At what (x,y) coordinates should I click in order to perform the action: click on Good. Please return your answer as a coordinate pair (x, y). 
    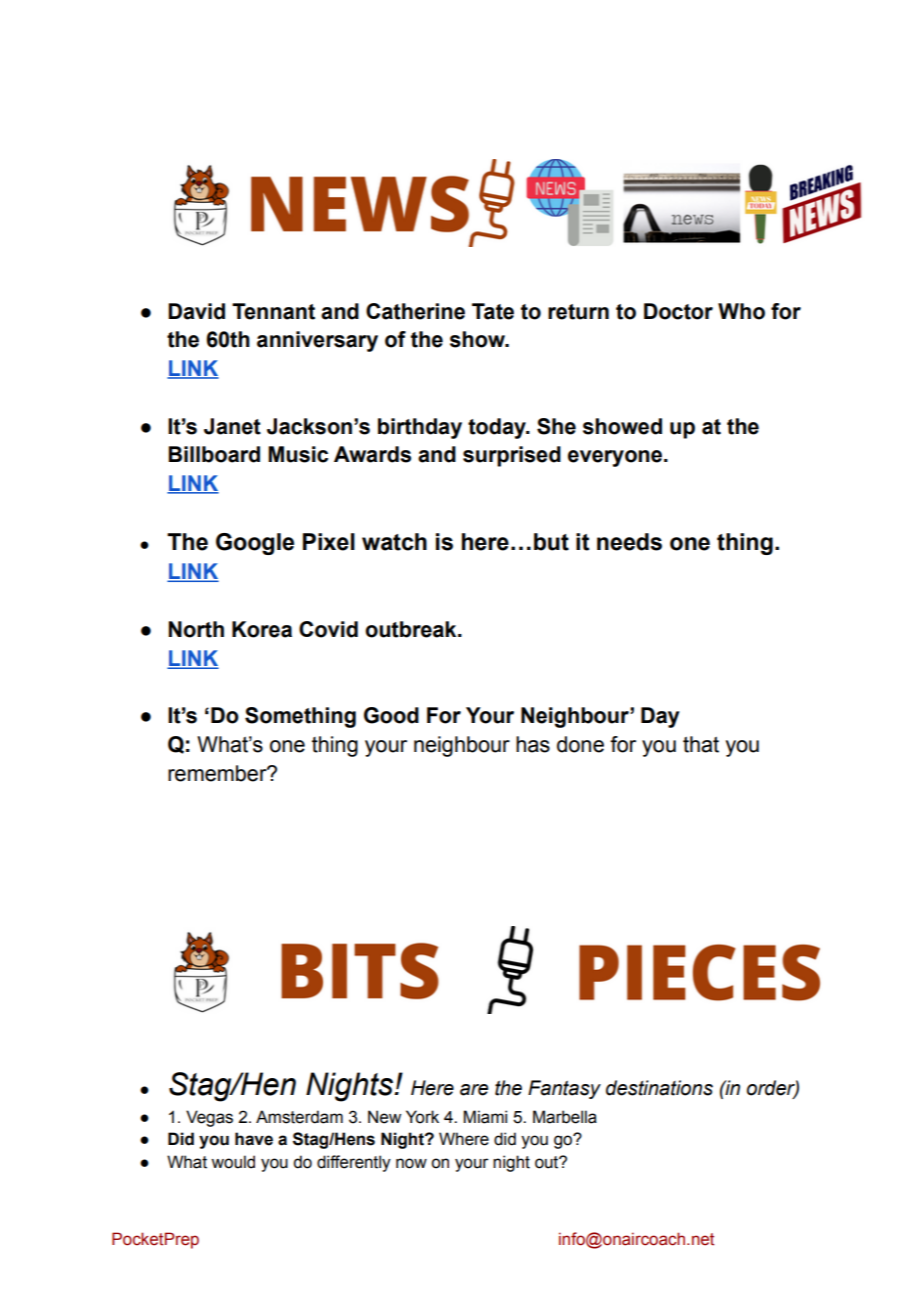
    Looking at the image, I should click on (391, 715).
